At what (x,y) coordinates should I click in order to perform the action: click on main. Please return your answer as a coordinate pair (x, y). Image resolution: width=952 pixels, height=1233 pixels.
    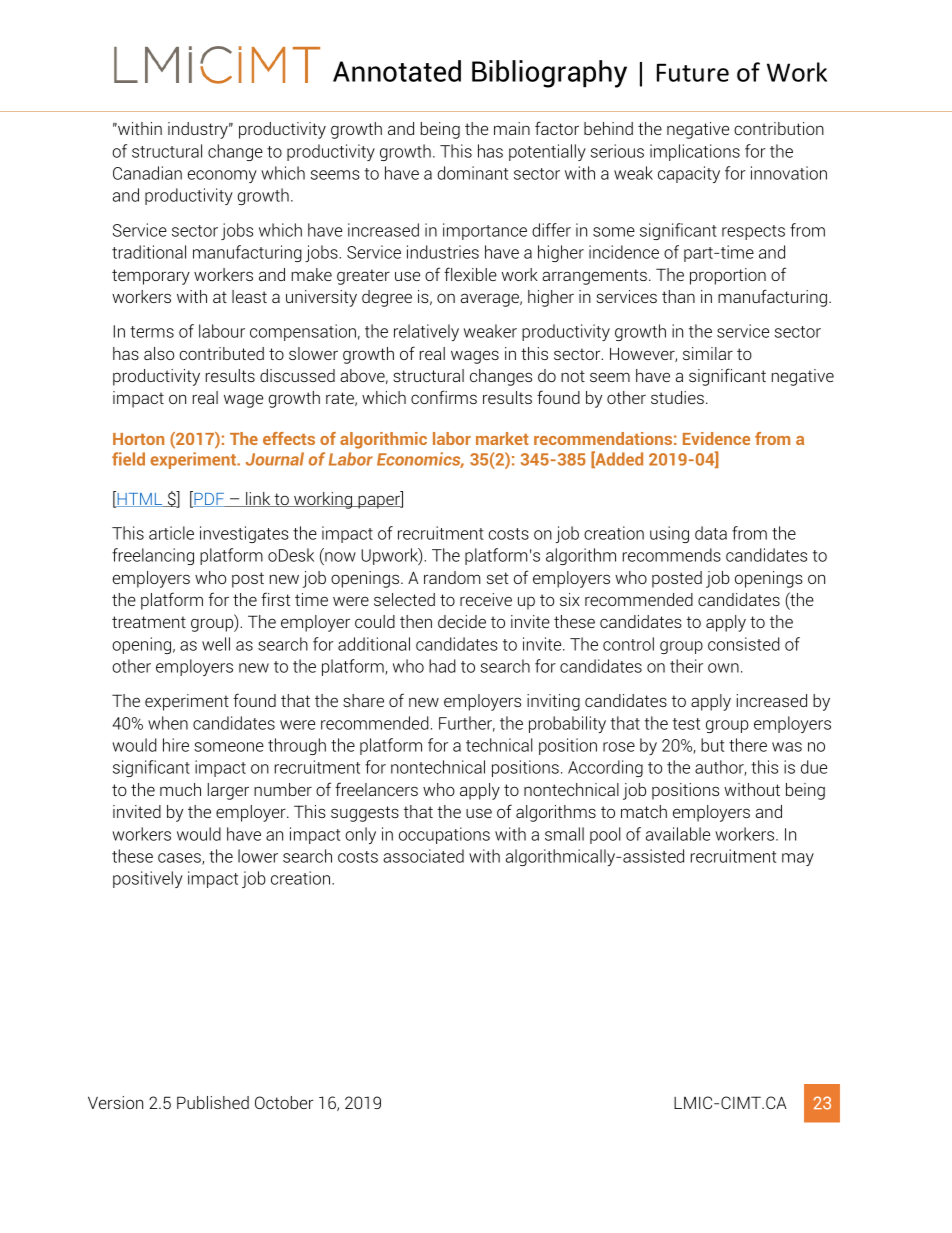
    Looking at the image, I should click on (512, 128).
